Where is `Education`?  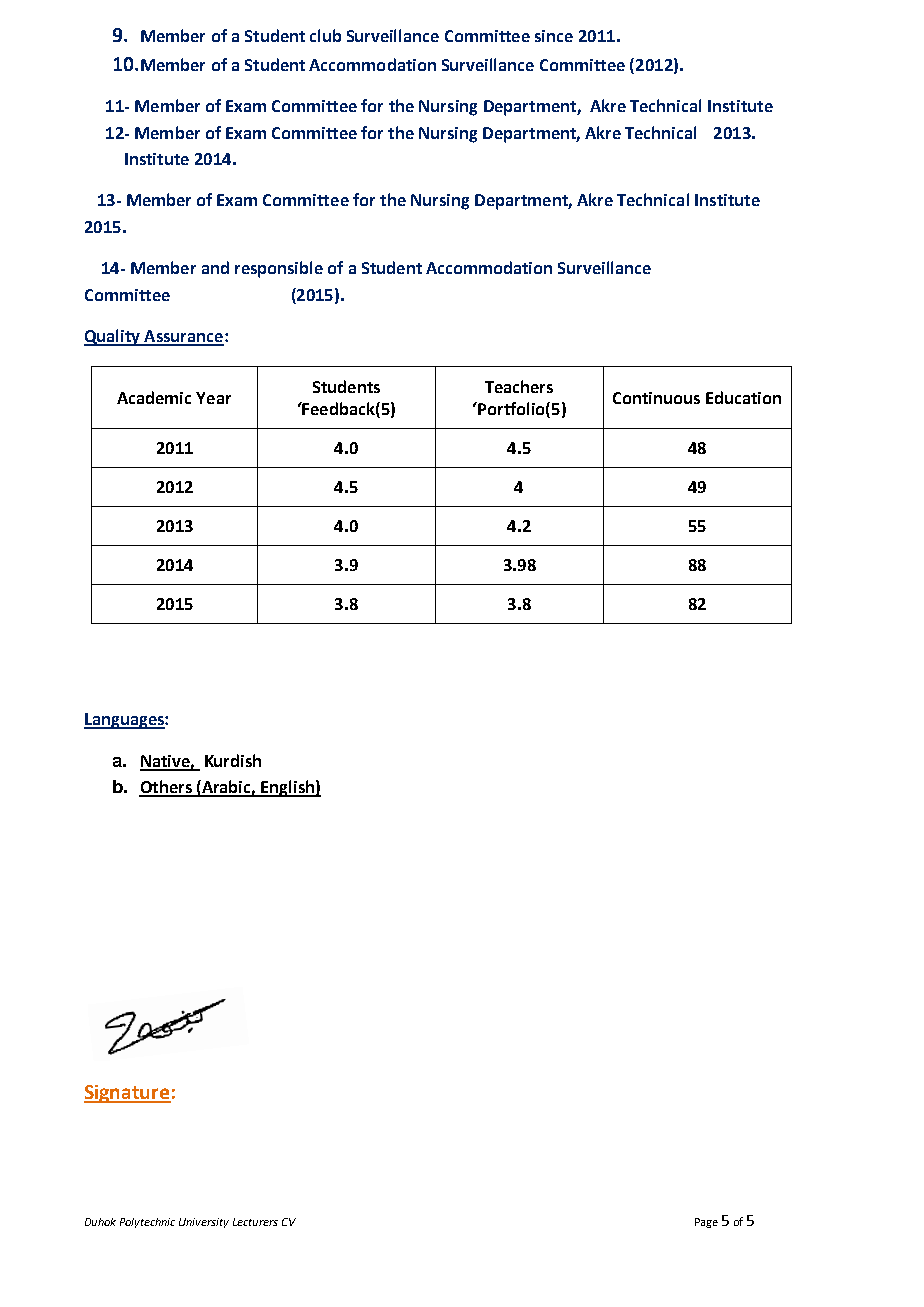 Education is located at coordinates (743, 397).
